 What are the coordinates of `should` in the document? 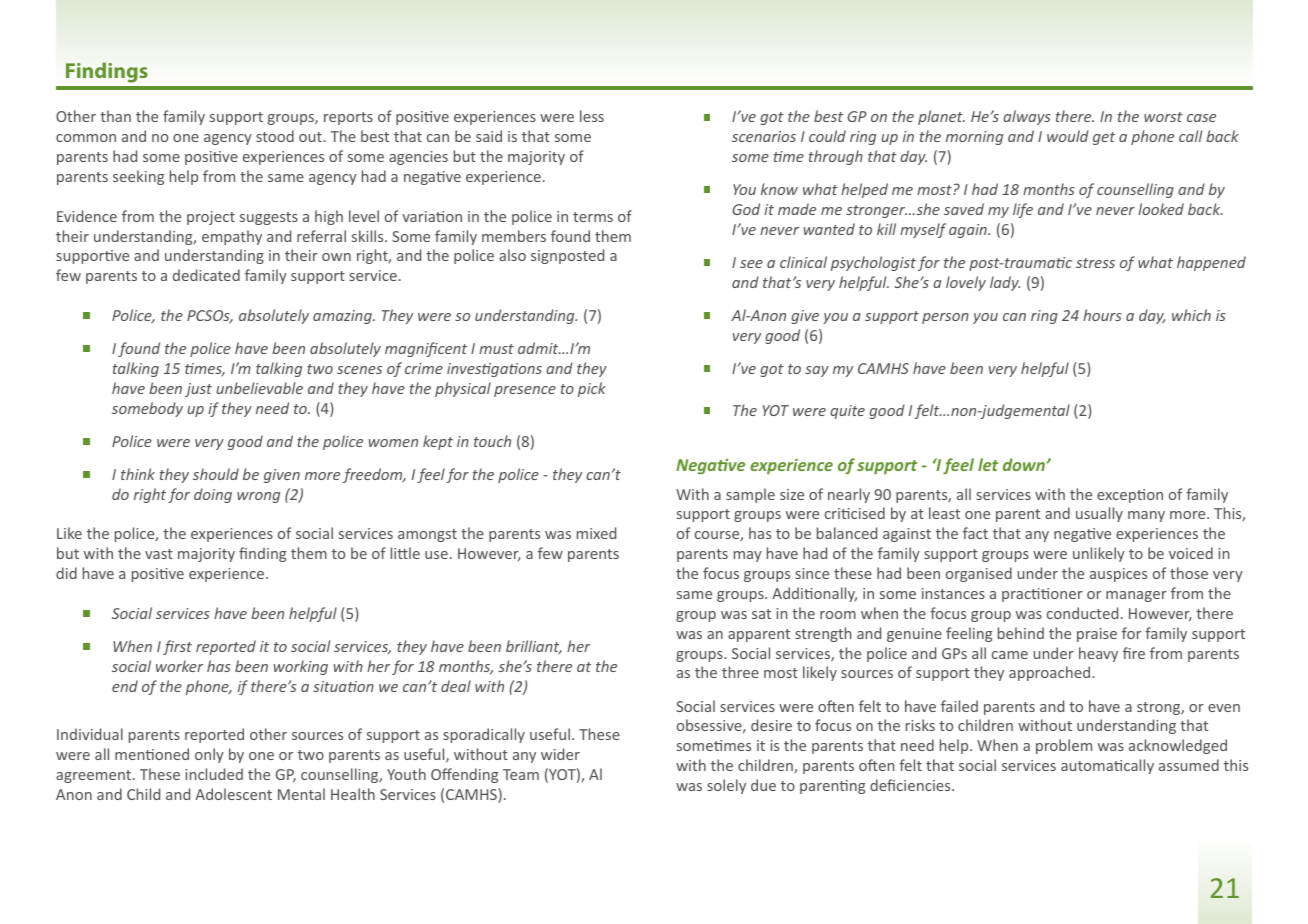 It's located at (216, 474).
